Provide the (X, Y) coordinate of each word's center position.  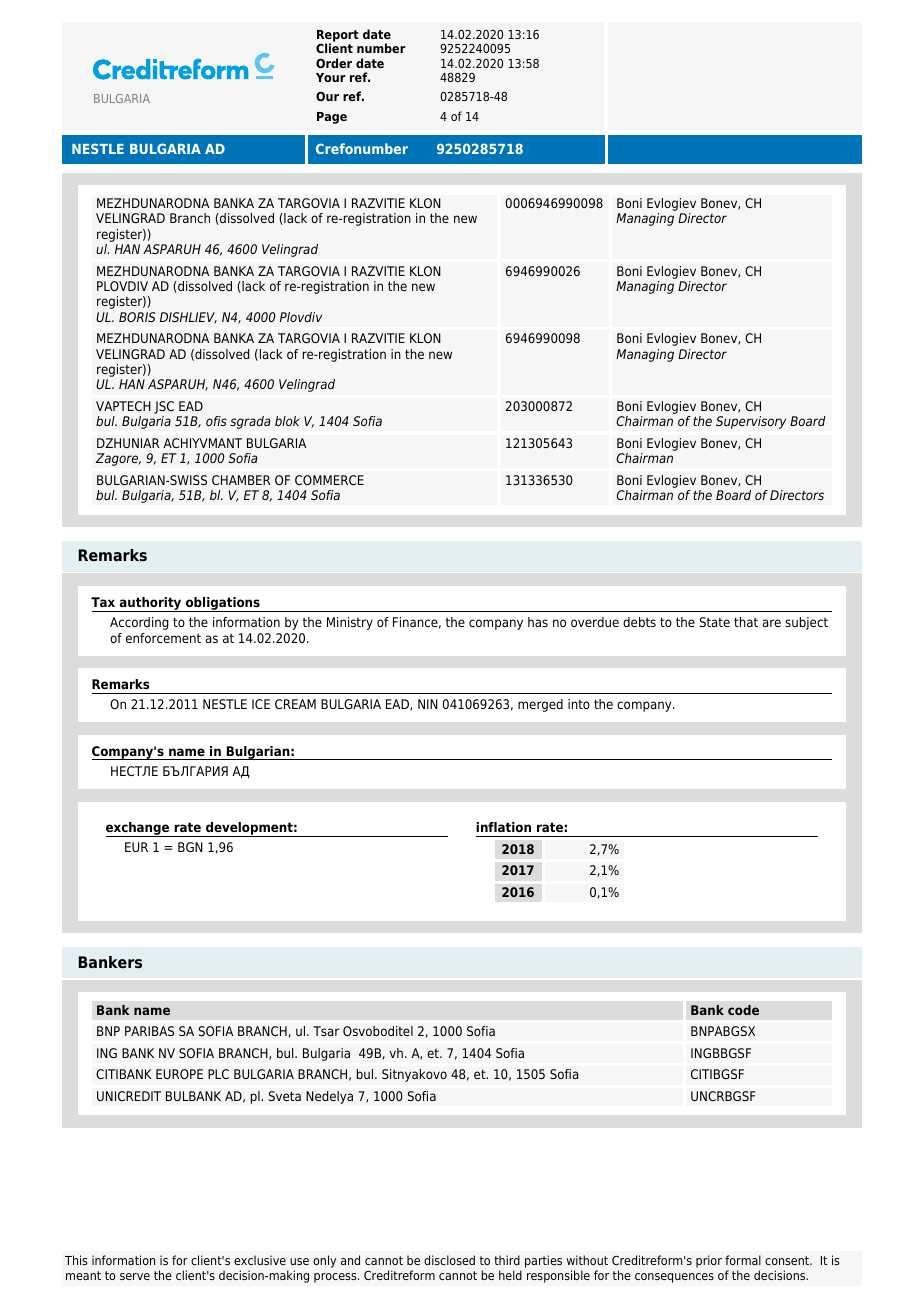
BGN (190, 847)
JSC (164, 409)
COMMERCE (329, 480)
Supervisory (751, 422)
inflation (503, 827)
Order (334, 63)
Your (331, 77)
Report (338, 37)
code (743, 1010)
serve (135, 1276)
